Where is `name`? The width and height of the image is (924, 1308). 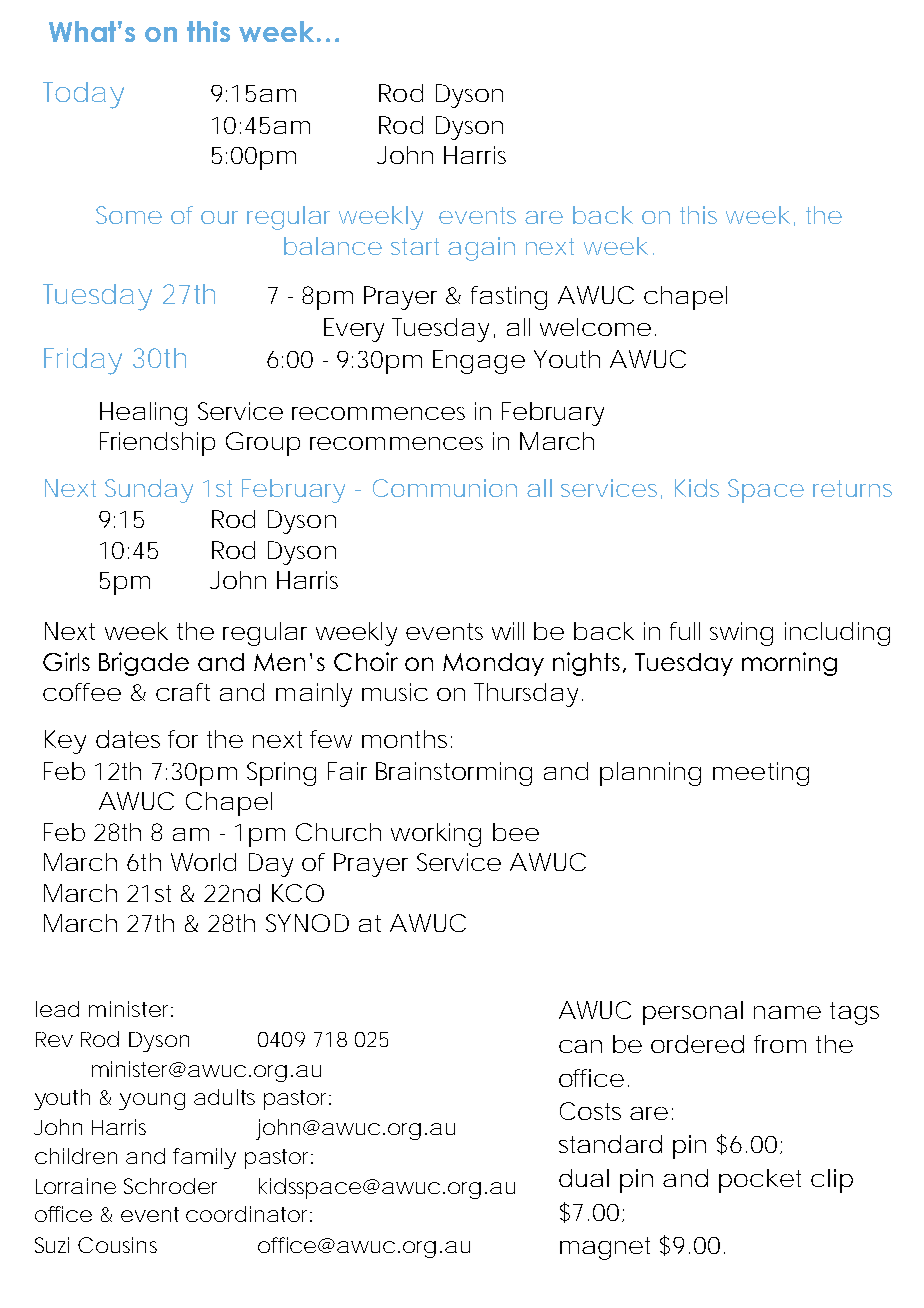
name is located at coordinates (787, 1012).
